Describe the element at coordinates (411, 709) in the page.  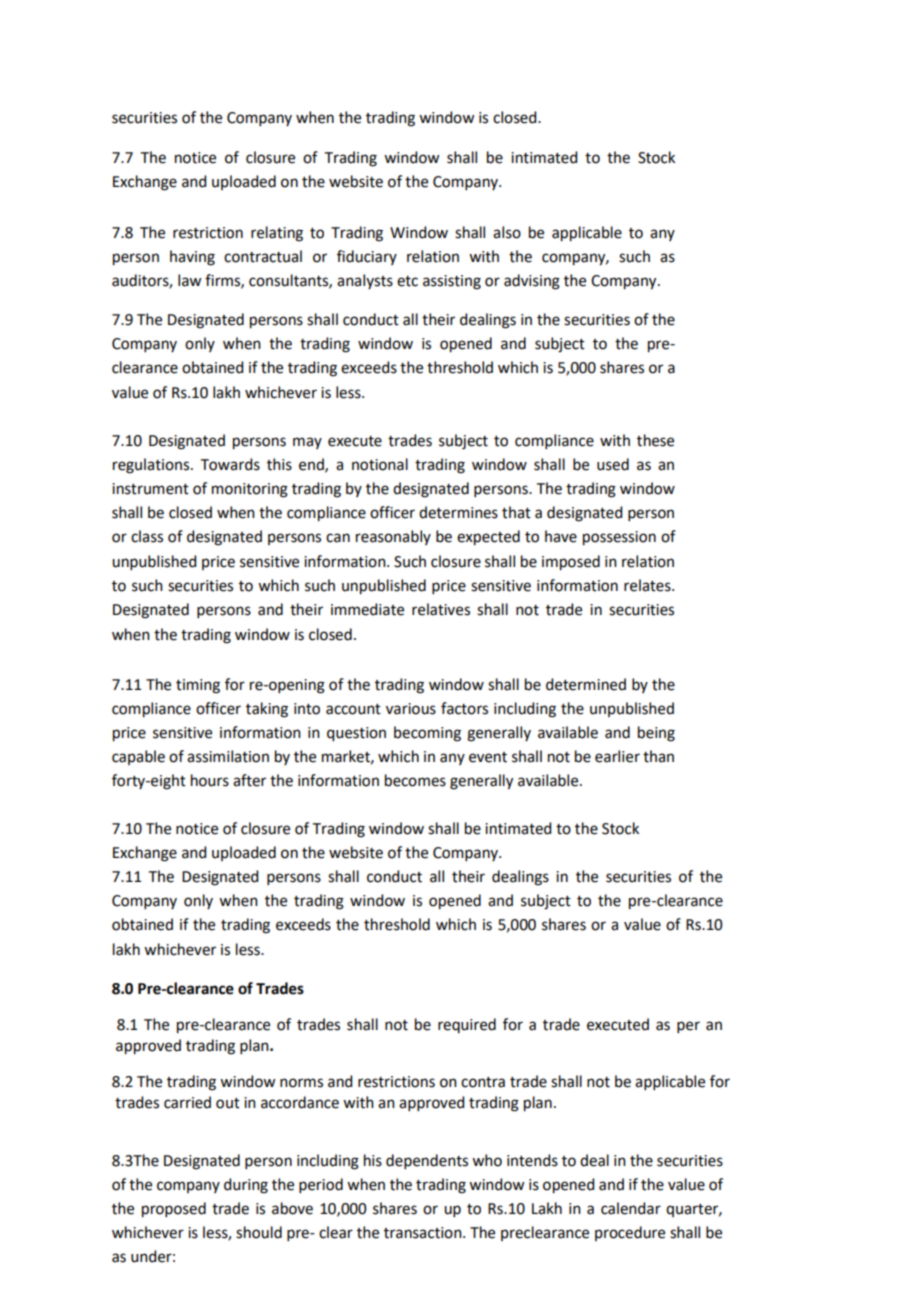
I see `various` at that location.
